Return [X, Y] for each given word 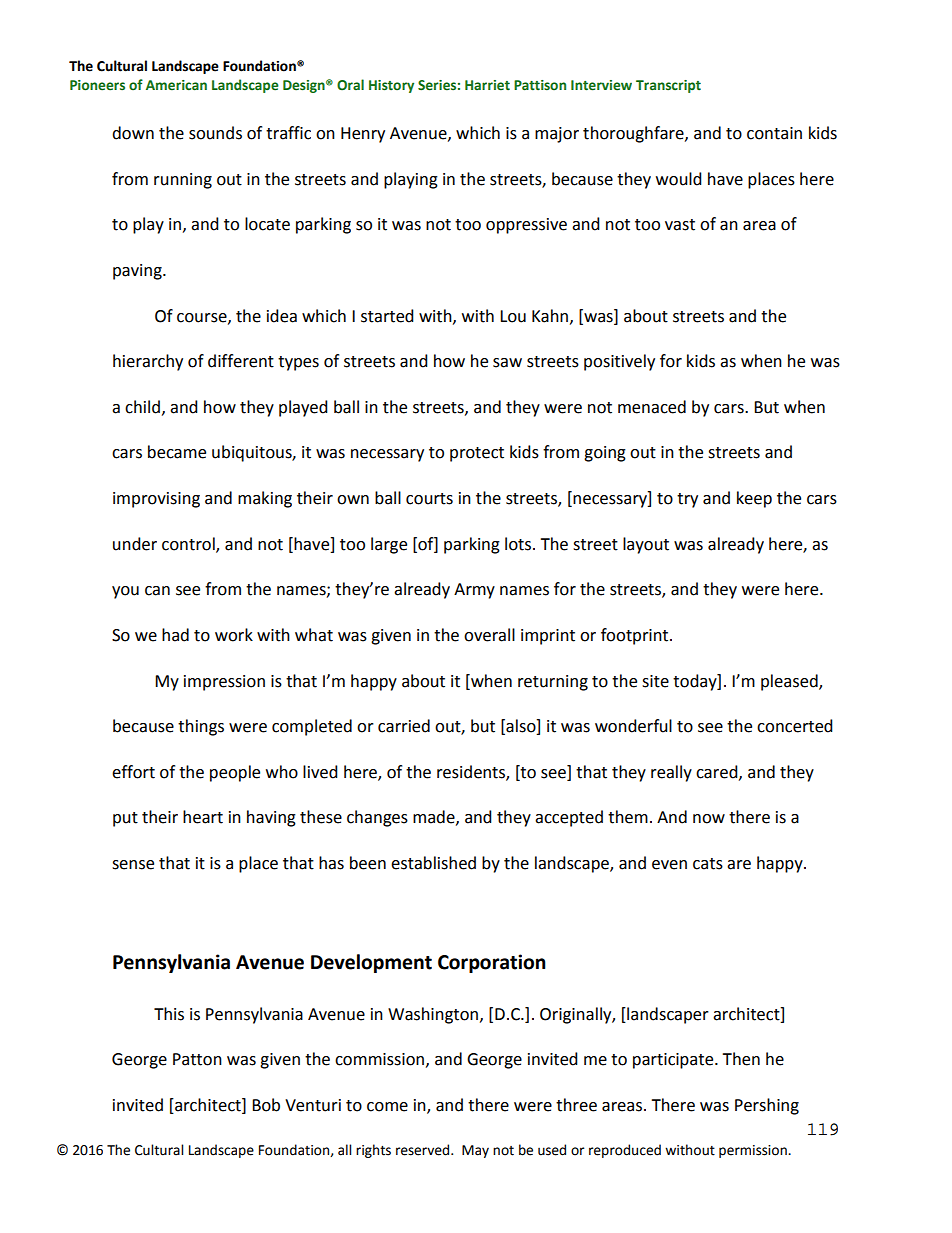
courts [429, 499]
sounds [215, 133]
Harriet [487, 85]
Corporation [492, 963]
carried [404, 726]
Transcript [668, 86]
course [203, 318]
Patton [197, 1059]
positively [619, 362]
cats [708, 864]
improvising [156, 500]
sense [133, 865]
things [201, 727]
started [387, 316]
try [687, 500]
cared [718, 772]
